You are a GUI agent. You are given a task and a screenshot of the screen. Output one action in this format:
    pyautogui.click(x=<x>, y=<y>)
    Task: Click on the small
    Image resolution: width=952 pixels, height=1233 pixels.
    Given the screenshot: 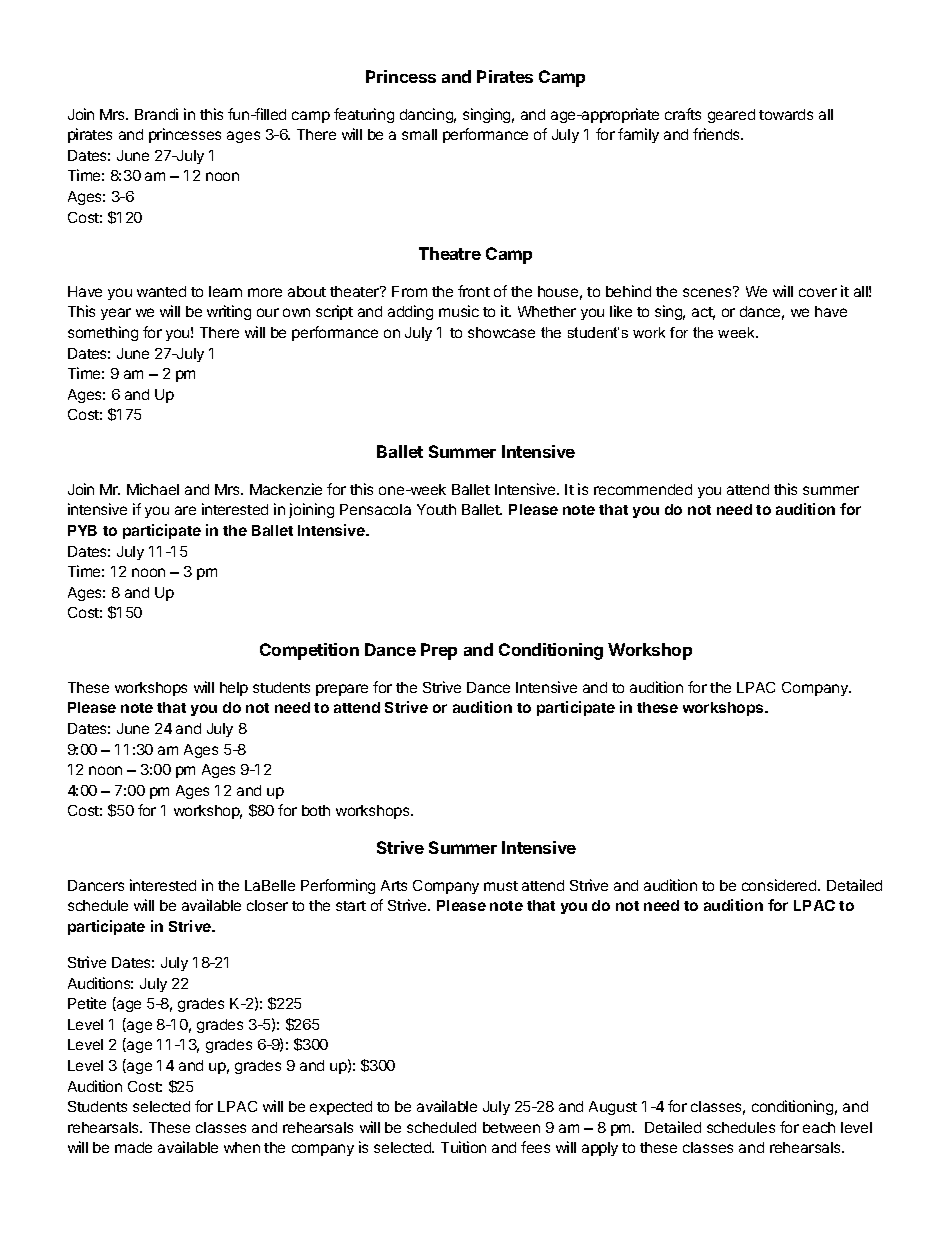 What is the action you would take?
    pyautogui.click(x=419, y=134)
